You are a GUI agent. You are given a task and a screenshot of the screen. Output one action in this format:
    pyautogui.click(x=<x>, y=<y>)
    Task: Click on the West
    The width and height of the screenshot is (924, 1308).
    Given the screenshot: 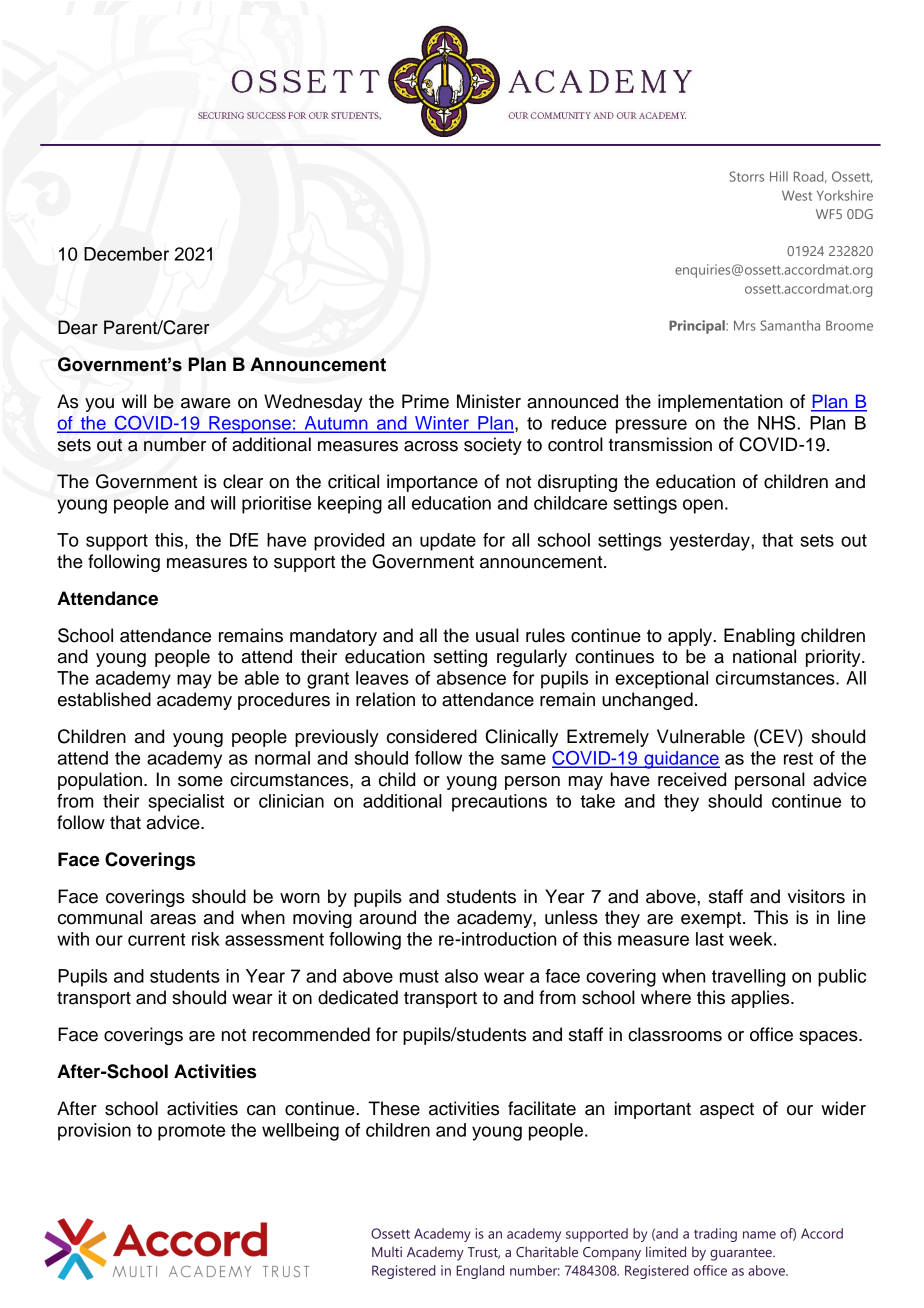 What is the action you would take?
    pyautogui.click(x=797, y=195)
